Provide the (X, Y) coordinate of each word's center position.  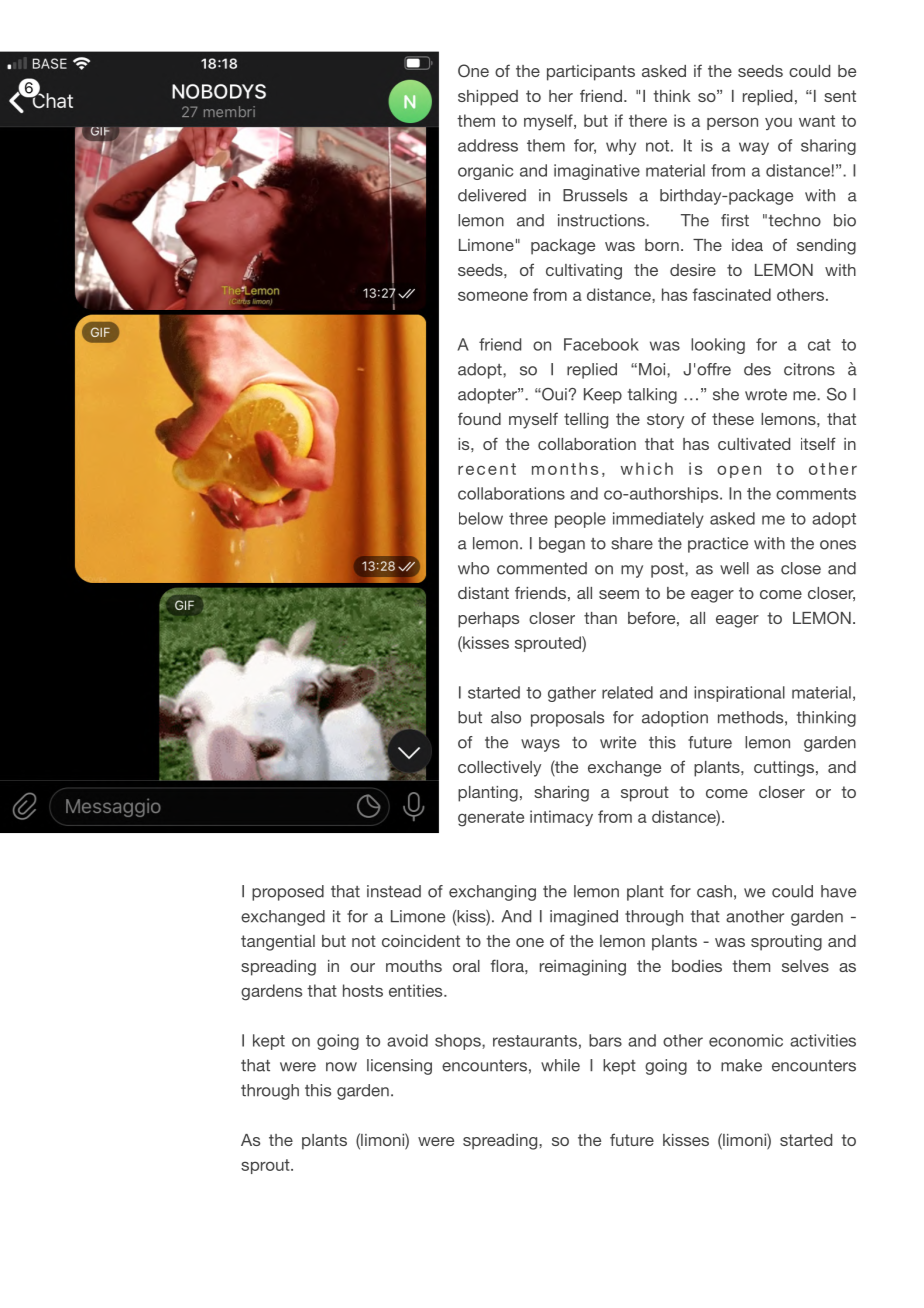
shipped (488, 98)
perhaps (488, 620)
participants (591, 73)
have (838, 891)
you (778, 123)
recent (487, 469)
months (565, 468)
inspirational (739, 694)
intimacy (561, 818)
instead (394, 891)
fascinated (731, 294)
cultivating (584, 272)
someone (493, 296)
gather (572, 694)
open (739, 471)
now (341, 1067)
